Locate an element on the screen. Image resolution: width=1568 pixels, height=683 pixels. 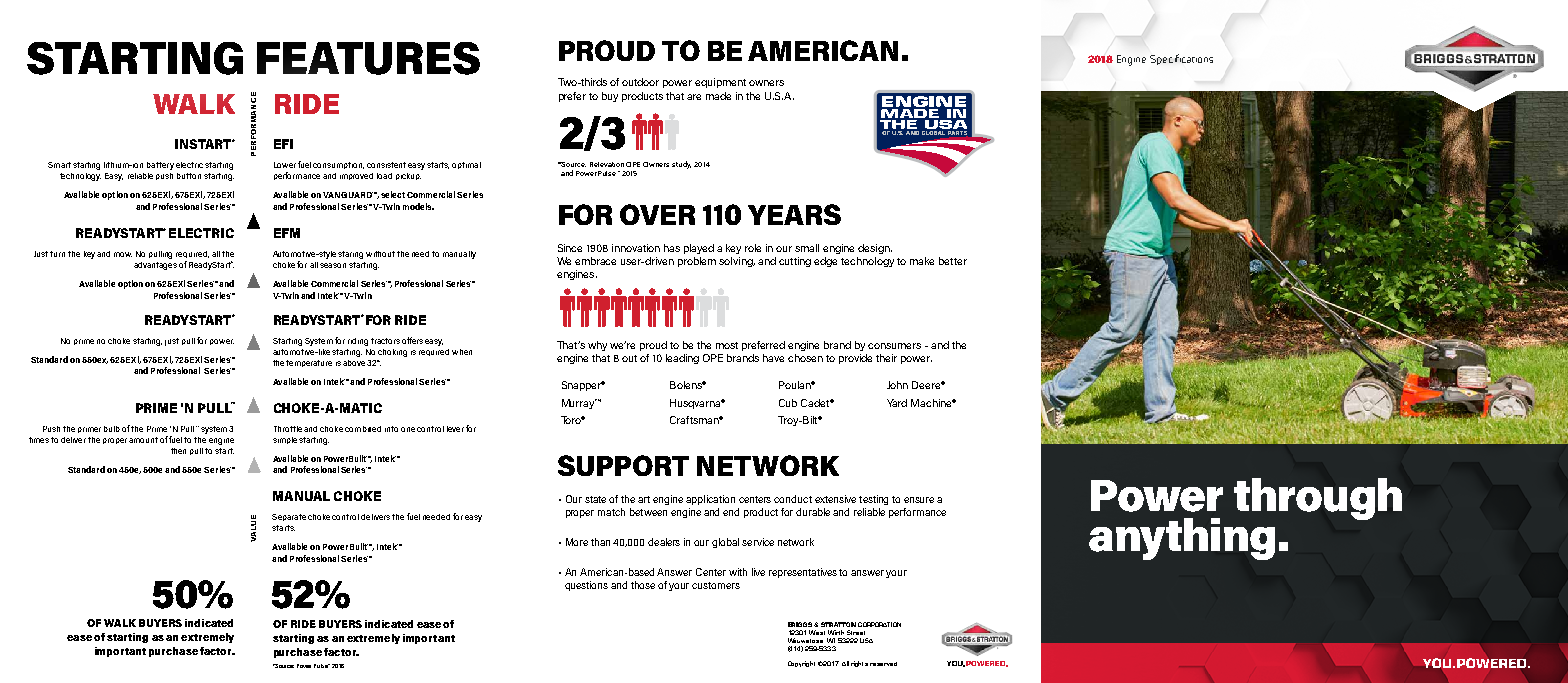
outdoor is located at coordinates (640, 82).
